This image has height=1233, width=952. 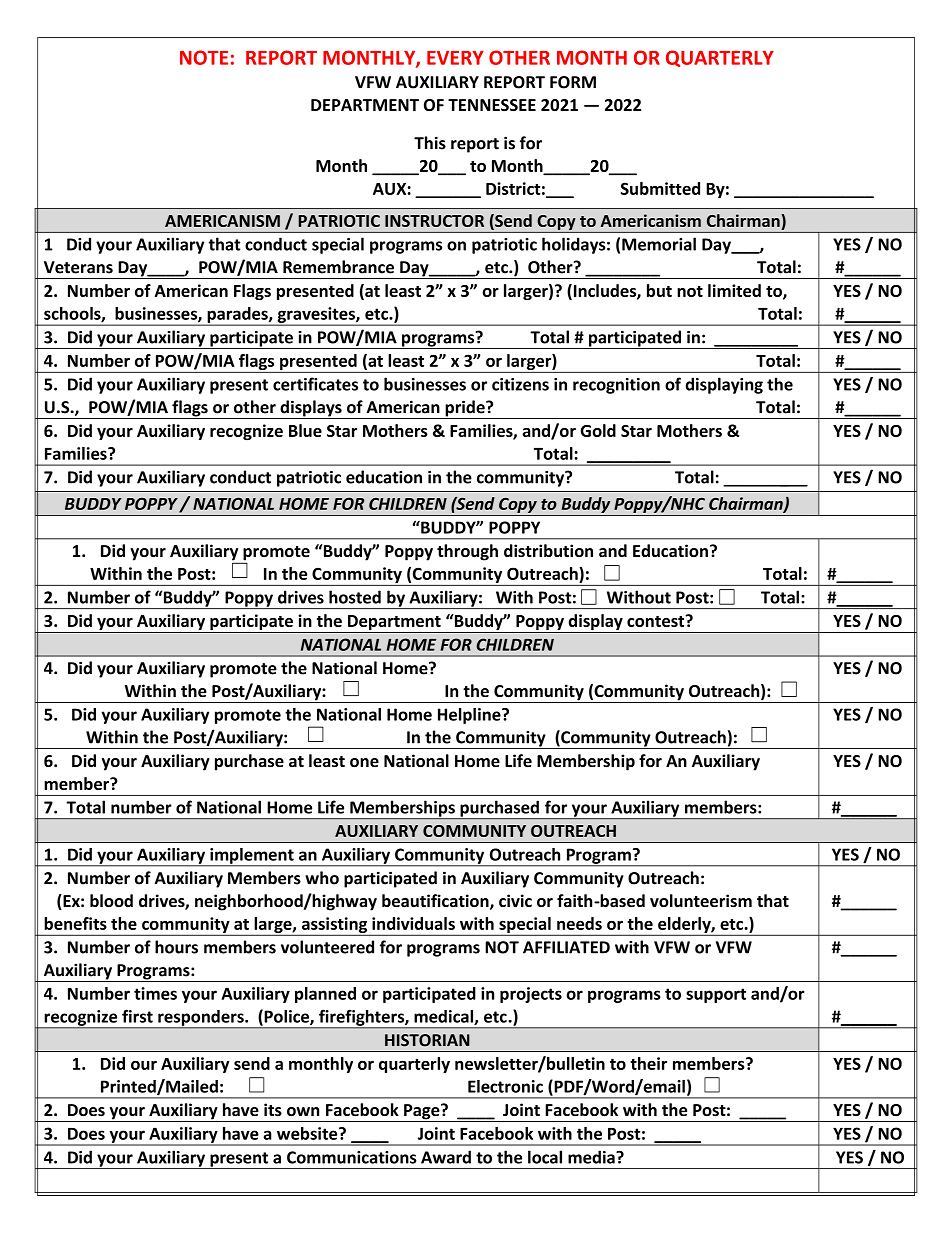 What do you see at coordinates (78, 267) in the image?
I see `Veterans` at bounding box center [78, 267].
